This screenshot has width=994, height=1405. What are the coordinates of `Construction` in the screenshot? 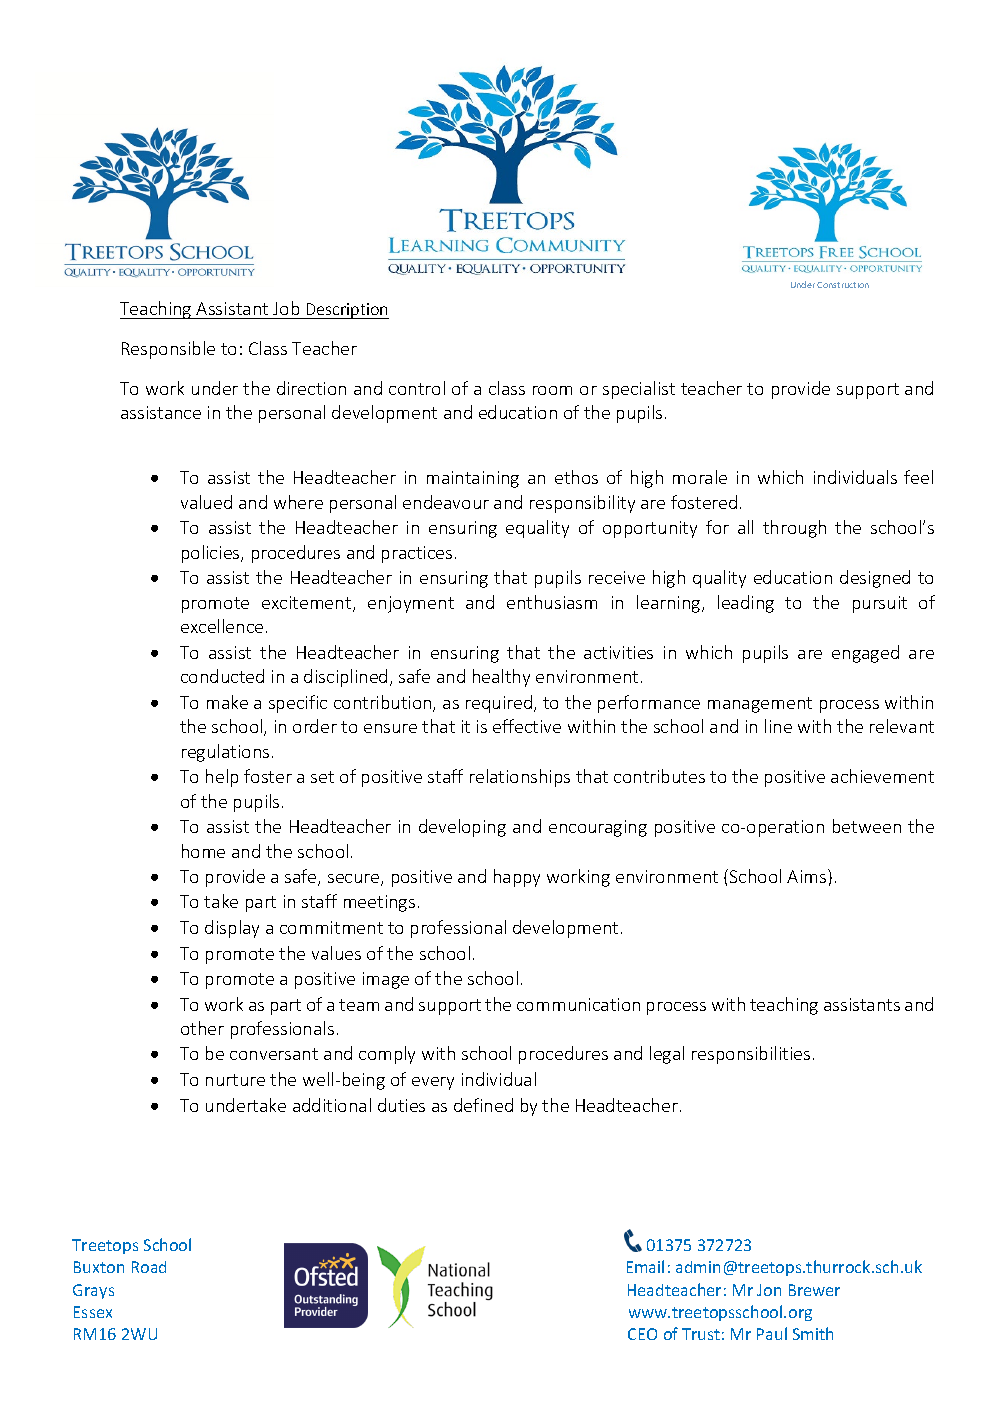 It's located at (843, 285).
